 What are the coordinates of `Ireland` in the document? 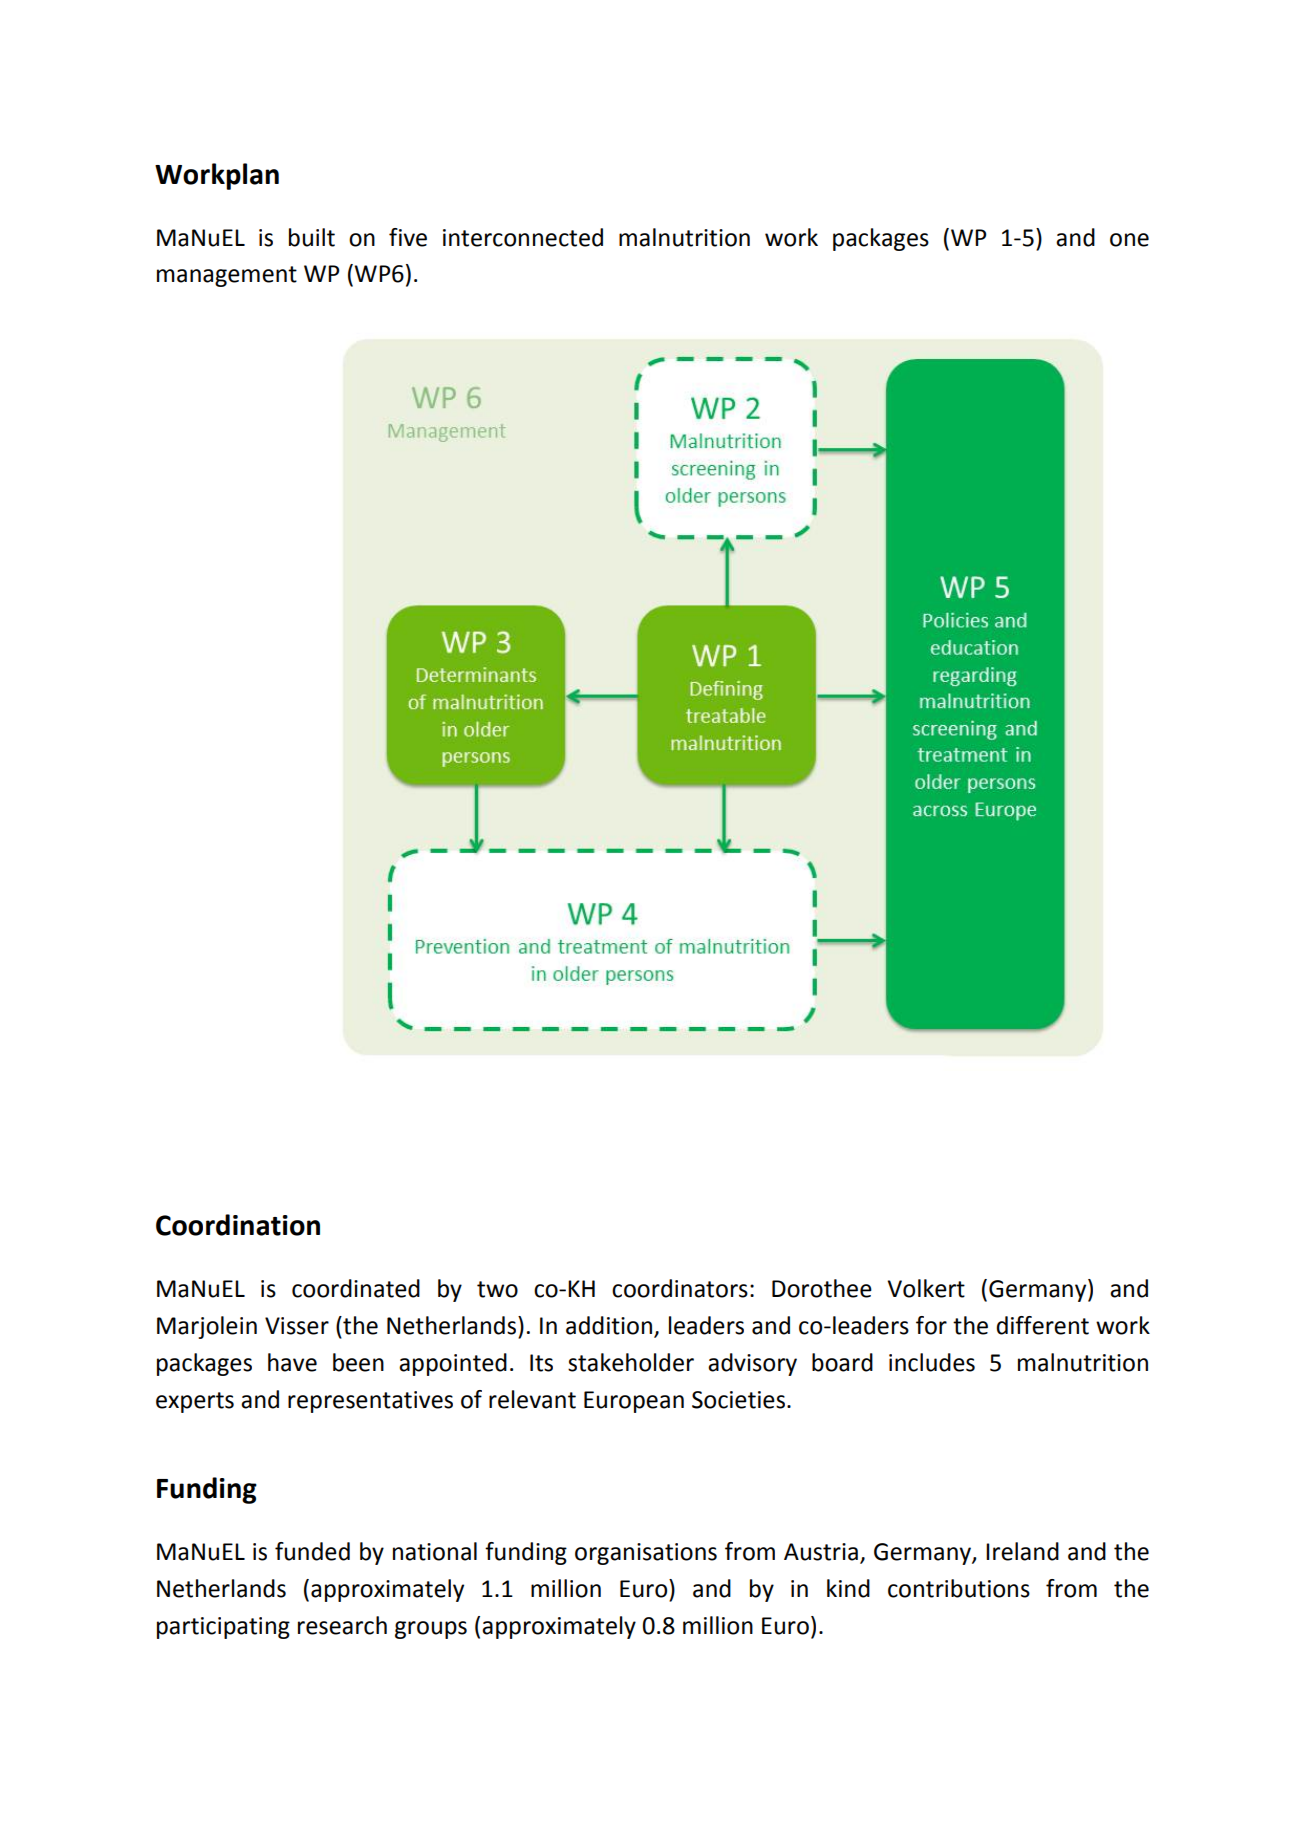 It's located at (1022, 1551).
